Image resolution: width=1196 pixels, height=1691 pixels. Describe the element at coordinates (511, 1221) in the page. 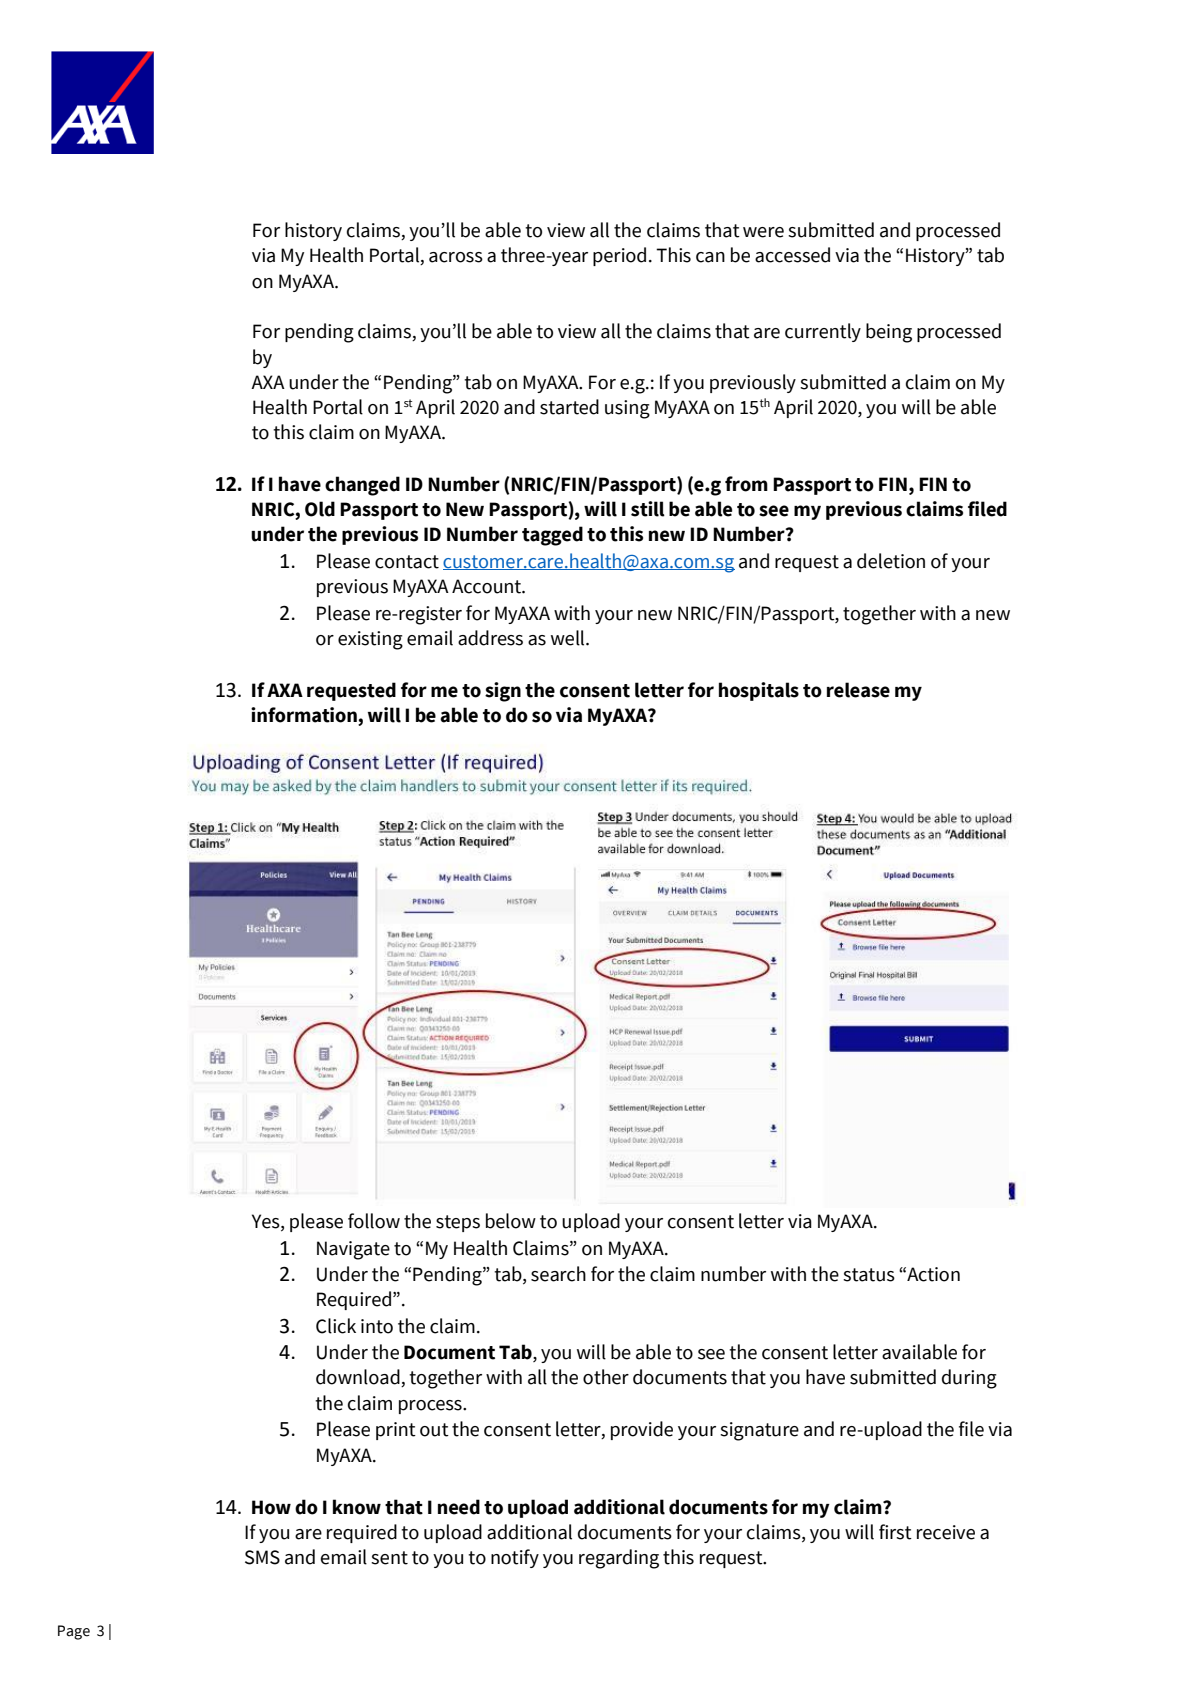

I see `below` at that location.
